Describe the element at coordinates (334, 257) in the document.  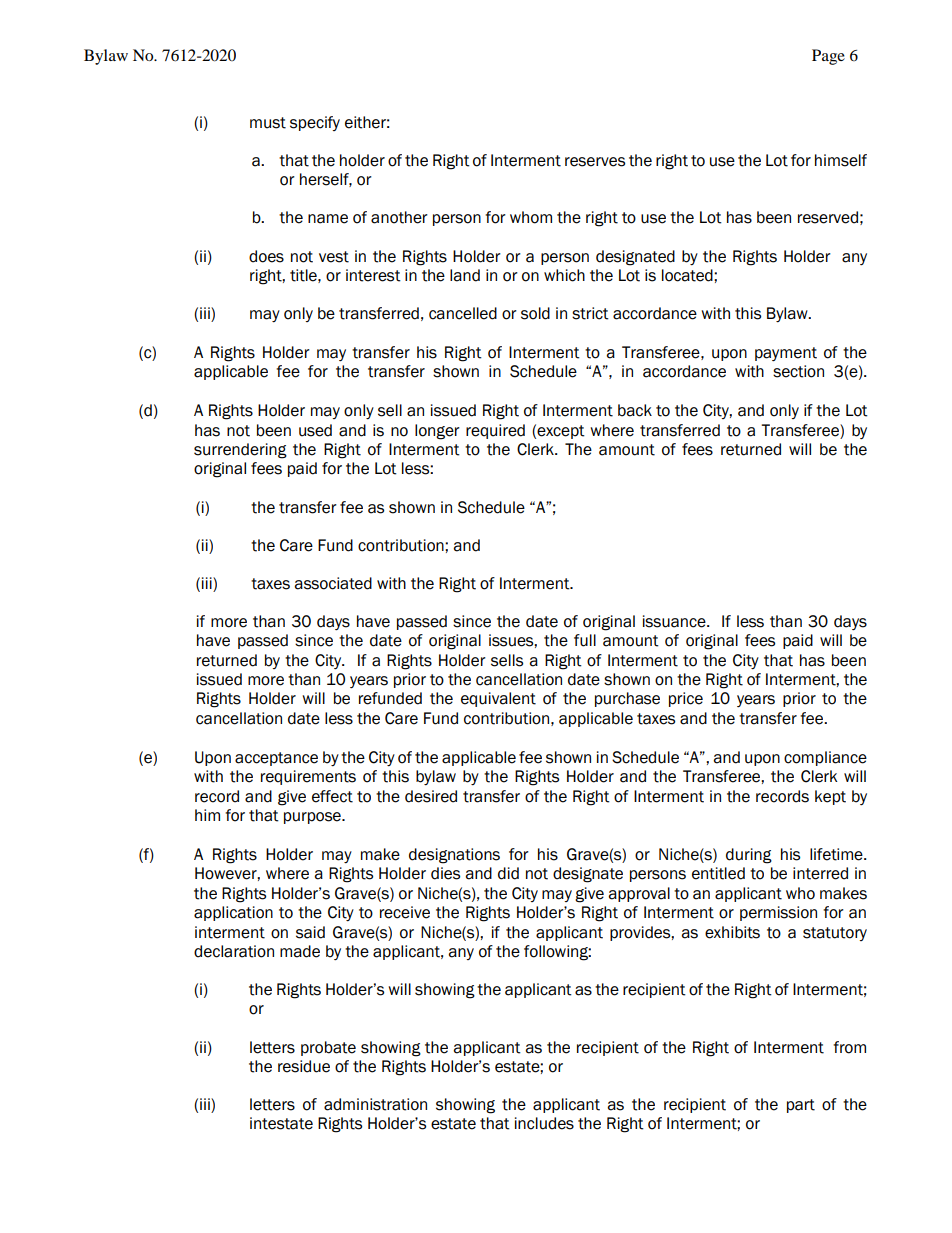
I see `vest` at that location.
